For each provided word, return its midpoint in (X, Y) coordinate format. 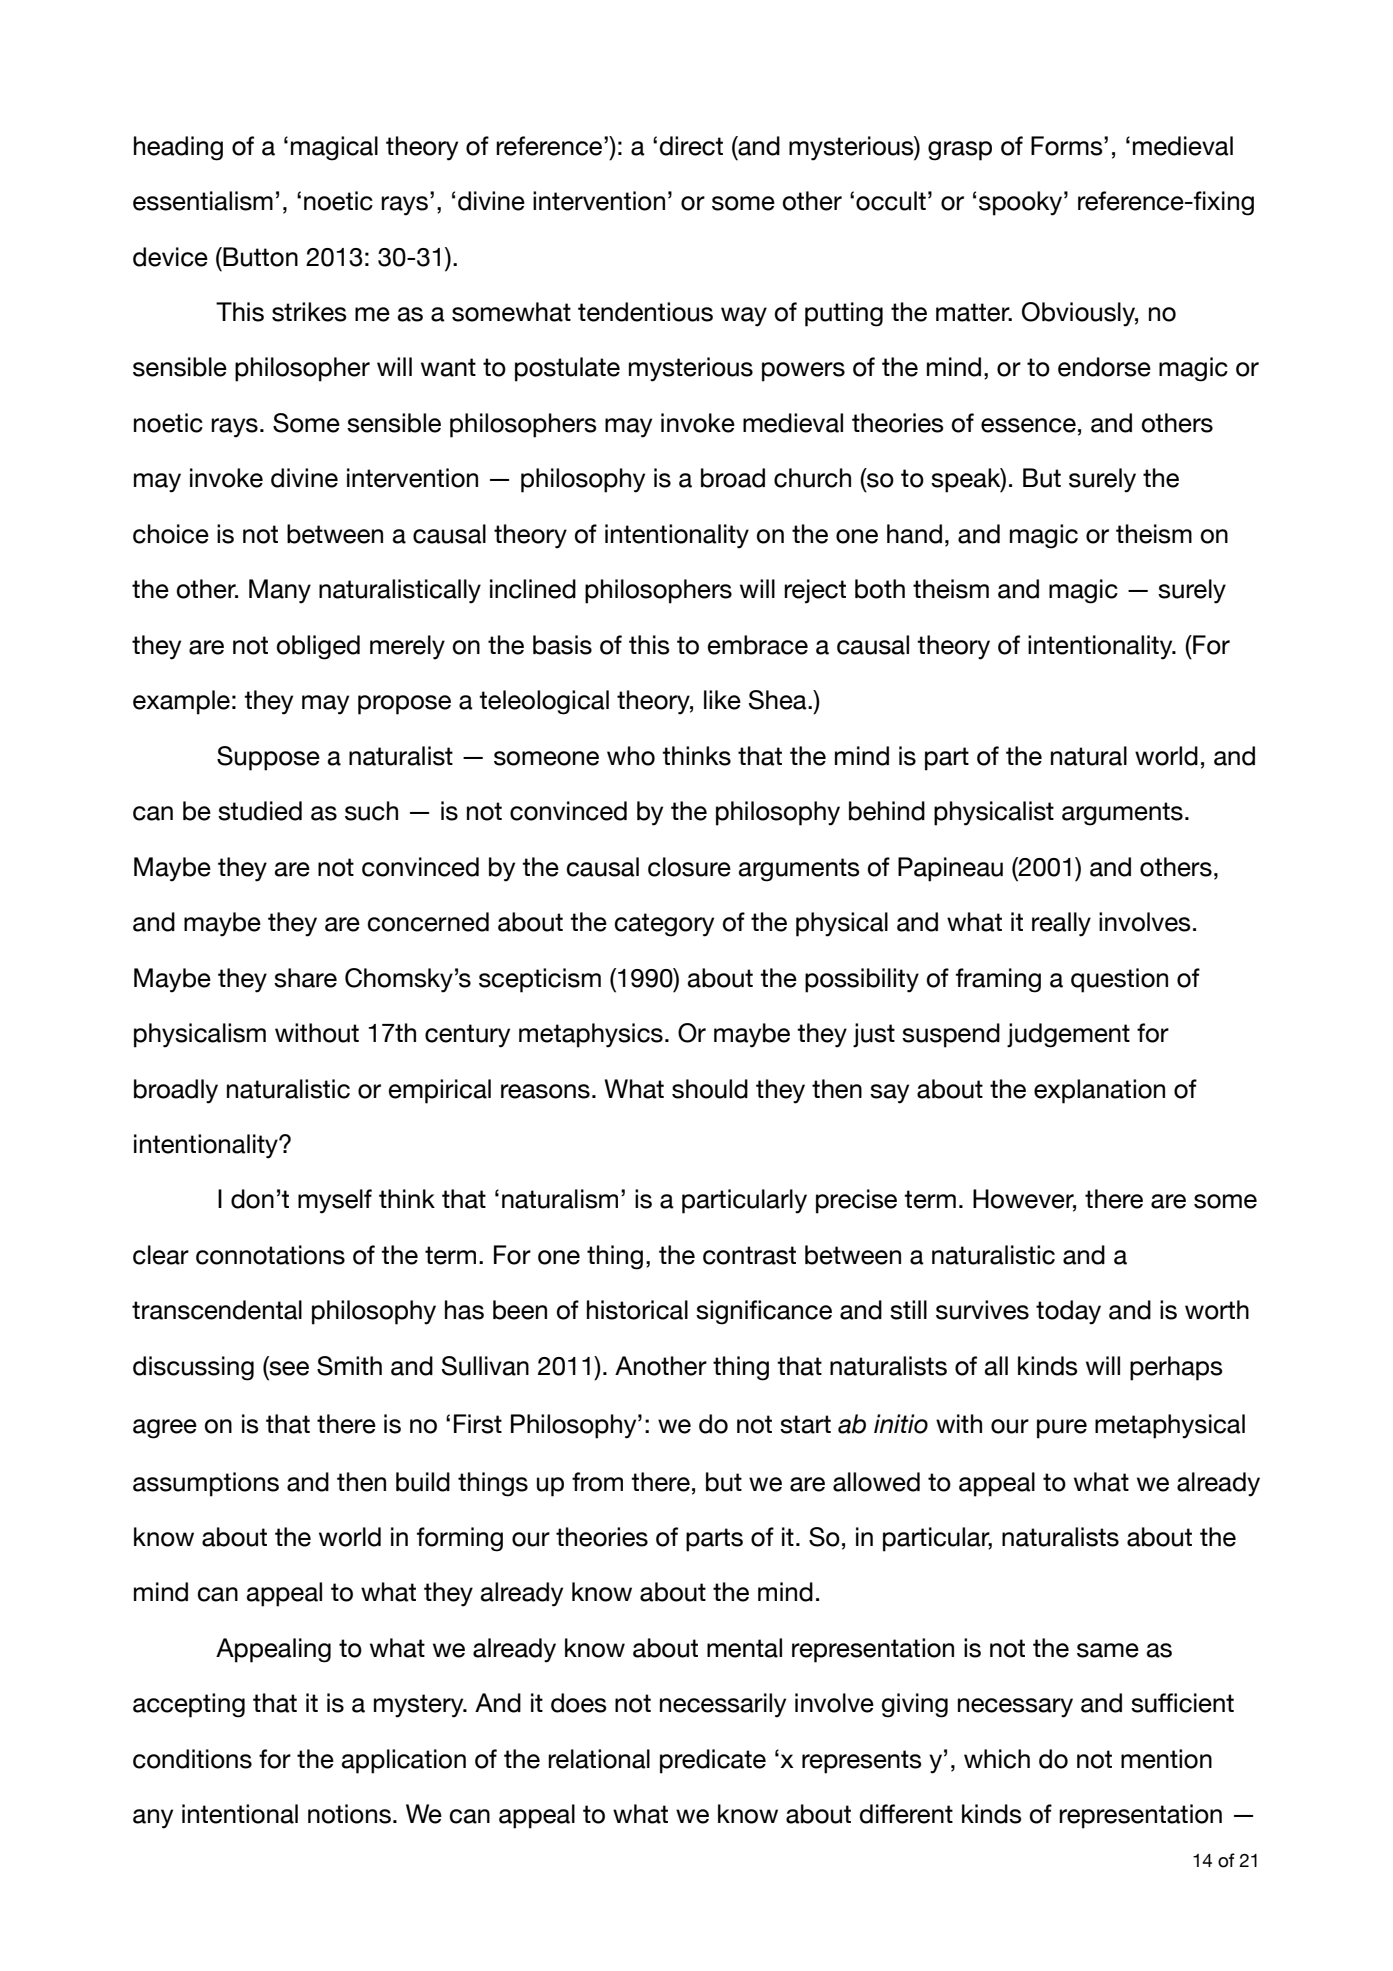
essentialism (203, 201)
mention (1166, 1759)
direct (691, 146)
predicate (713, 1761)
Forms (1068, 146)
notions (349, 1814)
